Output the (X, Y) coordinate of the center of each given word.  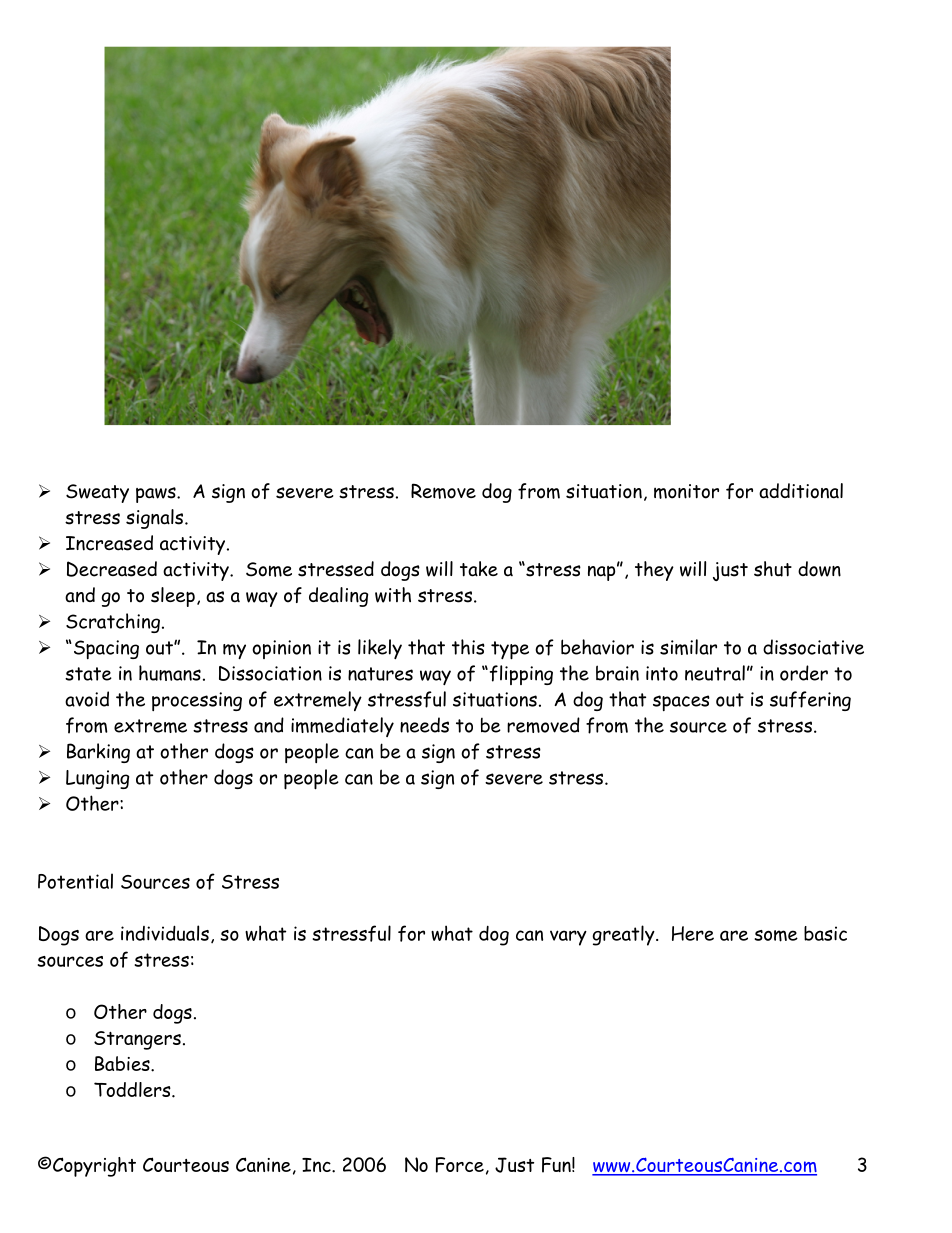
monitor (686, 491)
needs (424, 725)
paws (157, 495)
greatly (625, 935)
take (479, 569)
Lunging (97, 779)
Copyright (94, 1167)
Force (460, 1165)
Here (693, 933)
